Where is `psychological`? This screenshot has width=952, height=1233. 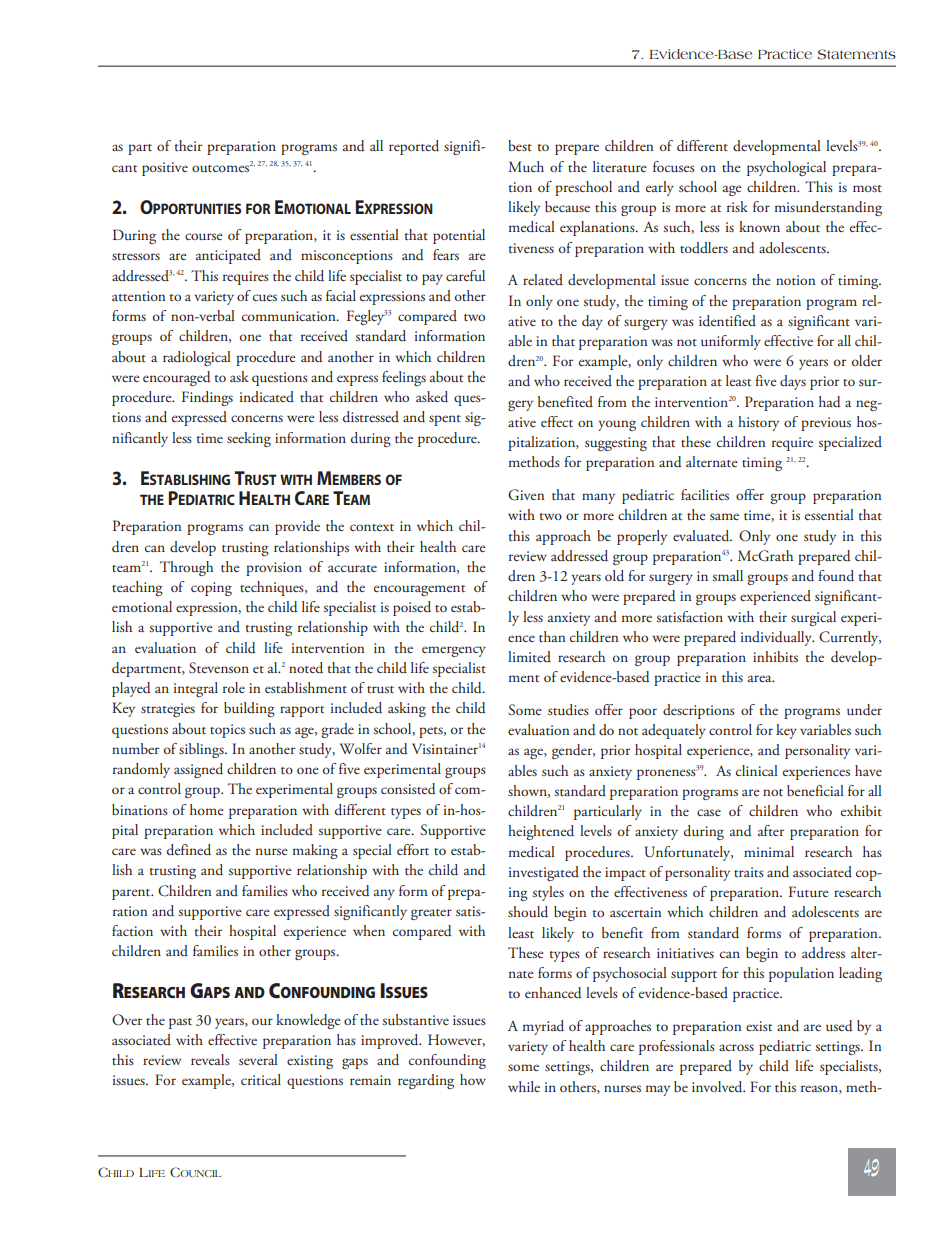
psychological is located at coordinates (786, 168).
